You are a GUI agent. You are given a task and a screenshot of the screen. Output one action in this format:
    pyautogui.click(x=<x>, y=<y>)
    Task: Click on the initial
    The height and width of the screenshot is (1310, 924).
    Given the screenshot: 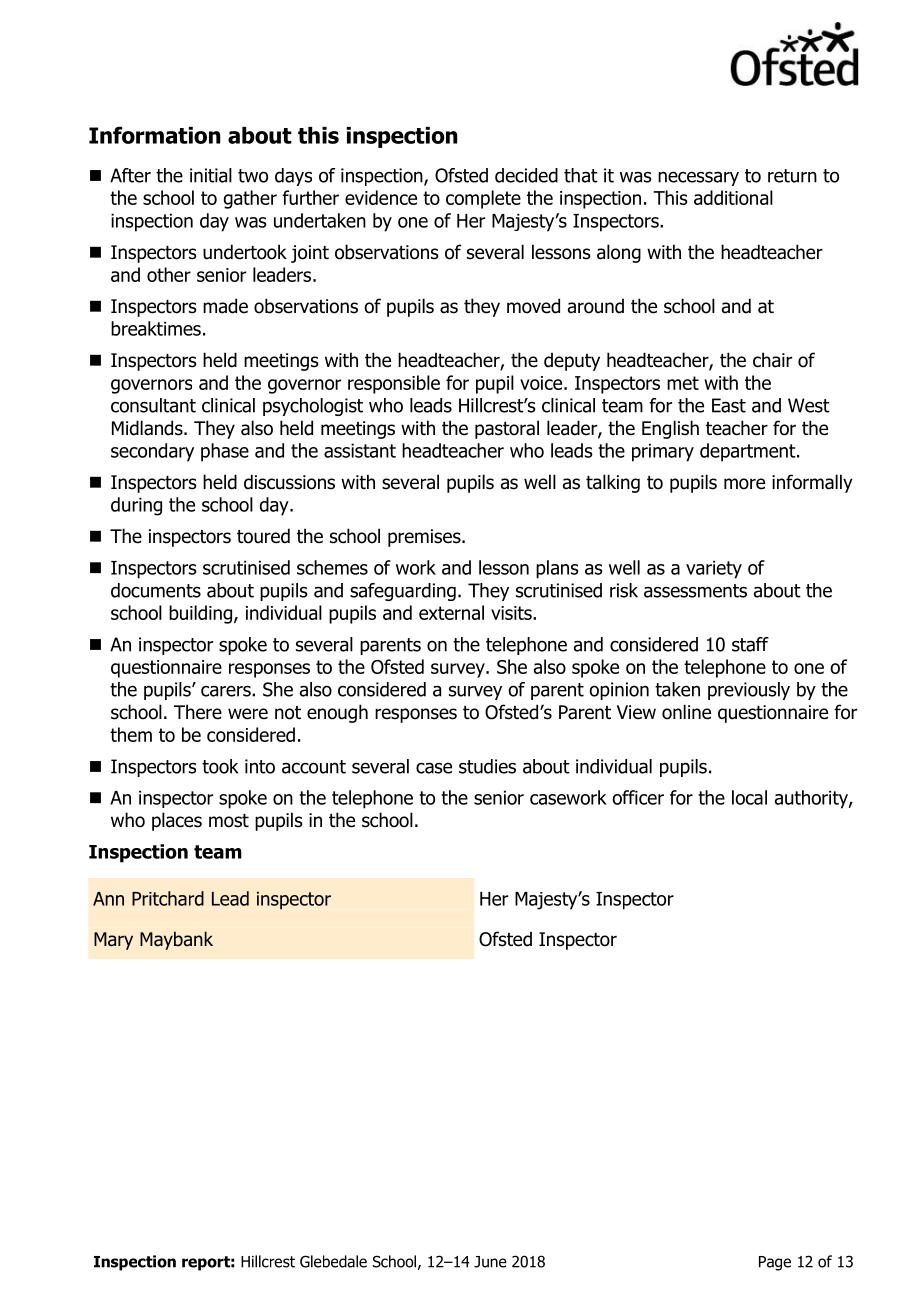 What is the action you would take?
    pyautogui.click(x=211, y=175)
